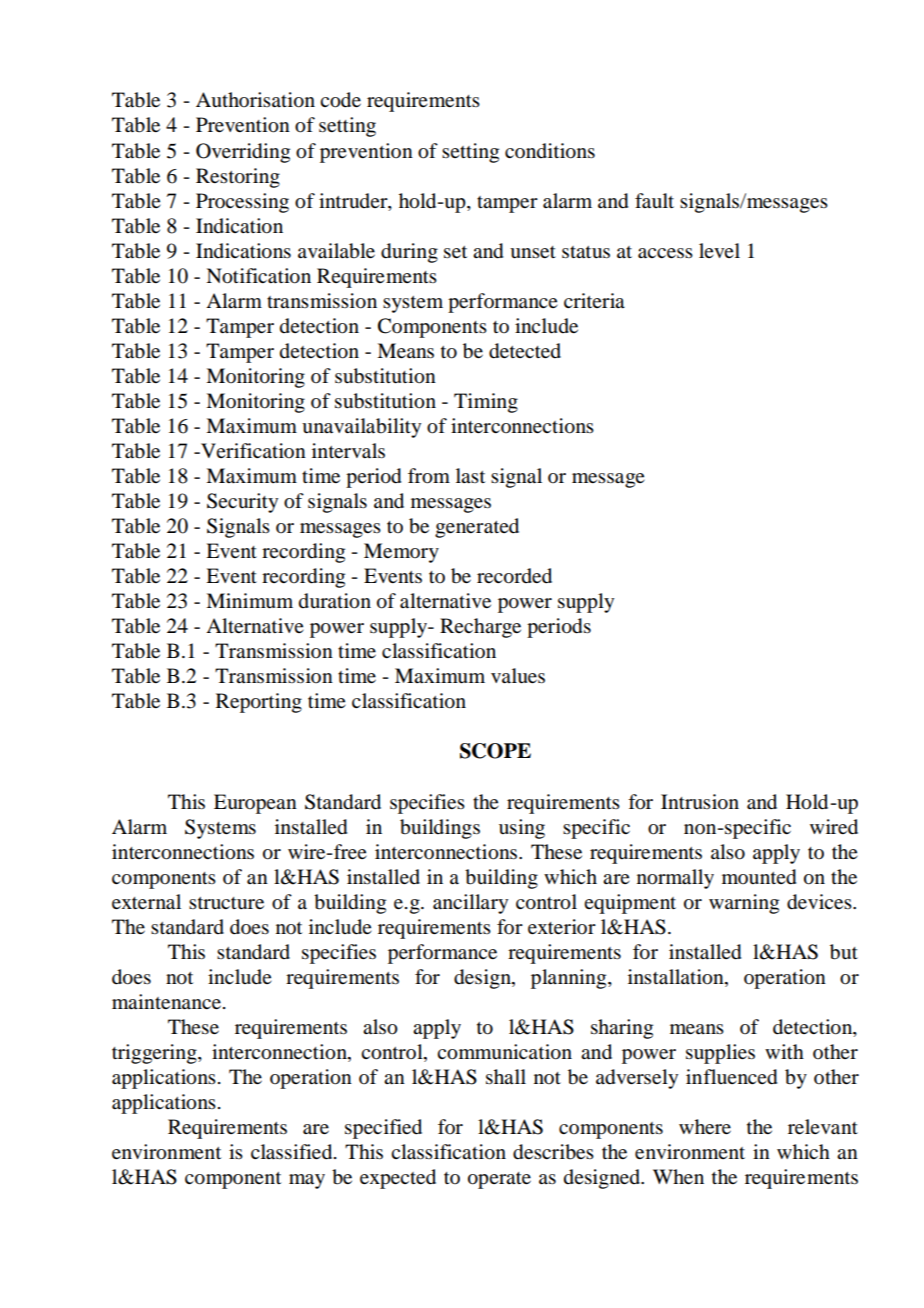 The image size is (924, 1308). What do you see at coordinates (252, 450) in the document?
I see `Verification` at bounding box center [252, 450].
